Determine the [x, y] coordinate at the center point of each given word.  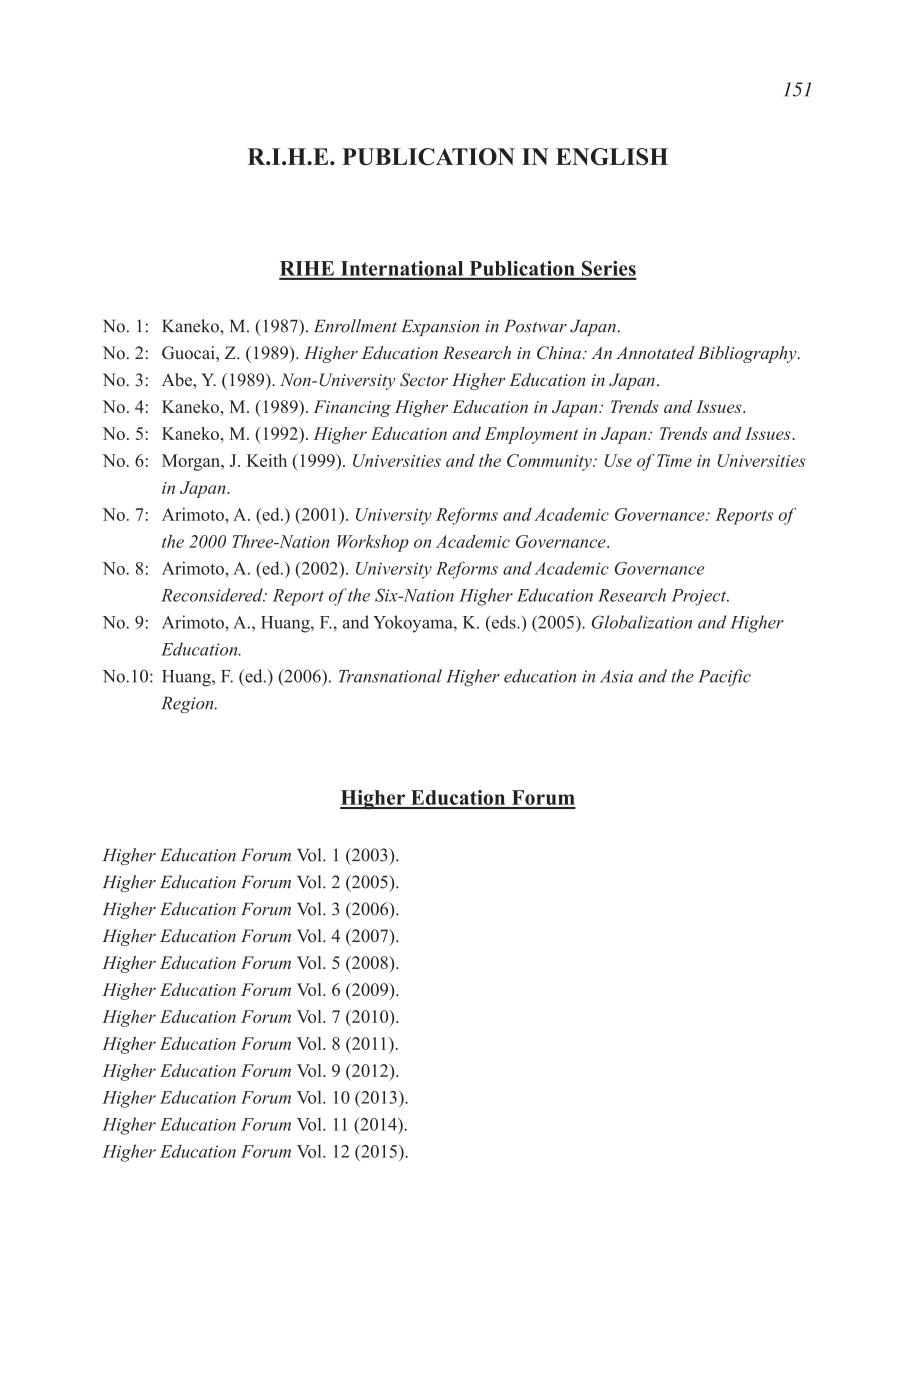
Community [550, 462]
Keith [267, 460]
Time [674, 460]
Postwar [535, 326]
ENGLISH [612, 157]
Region [188, 704]
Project [700, 597]
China [559, 353]
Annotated [655, 352]
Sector [424, 380]
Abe [178, 380]
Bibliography [748, 354]
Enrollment [355, 326]
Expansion [440, 327]
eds [504, 622]
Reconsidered [213, 595]
